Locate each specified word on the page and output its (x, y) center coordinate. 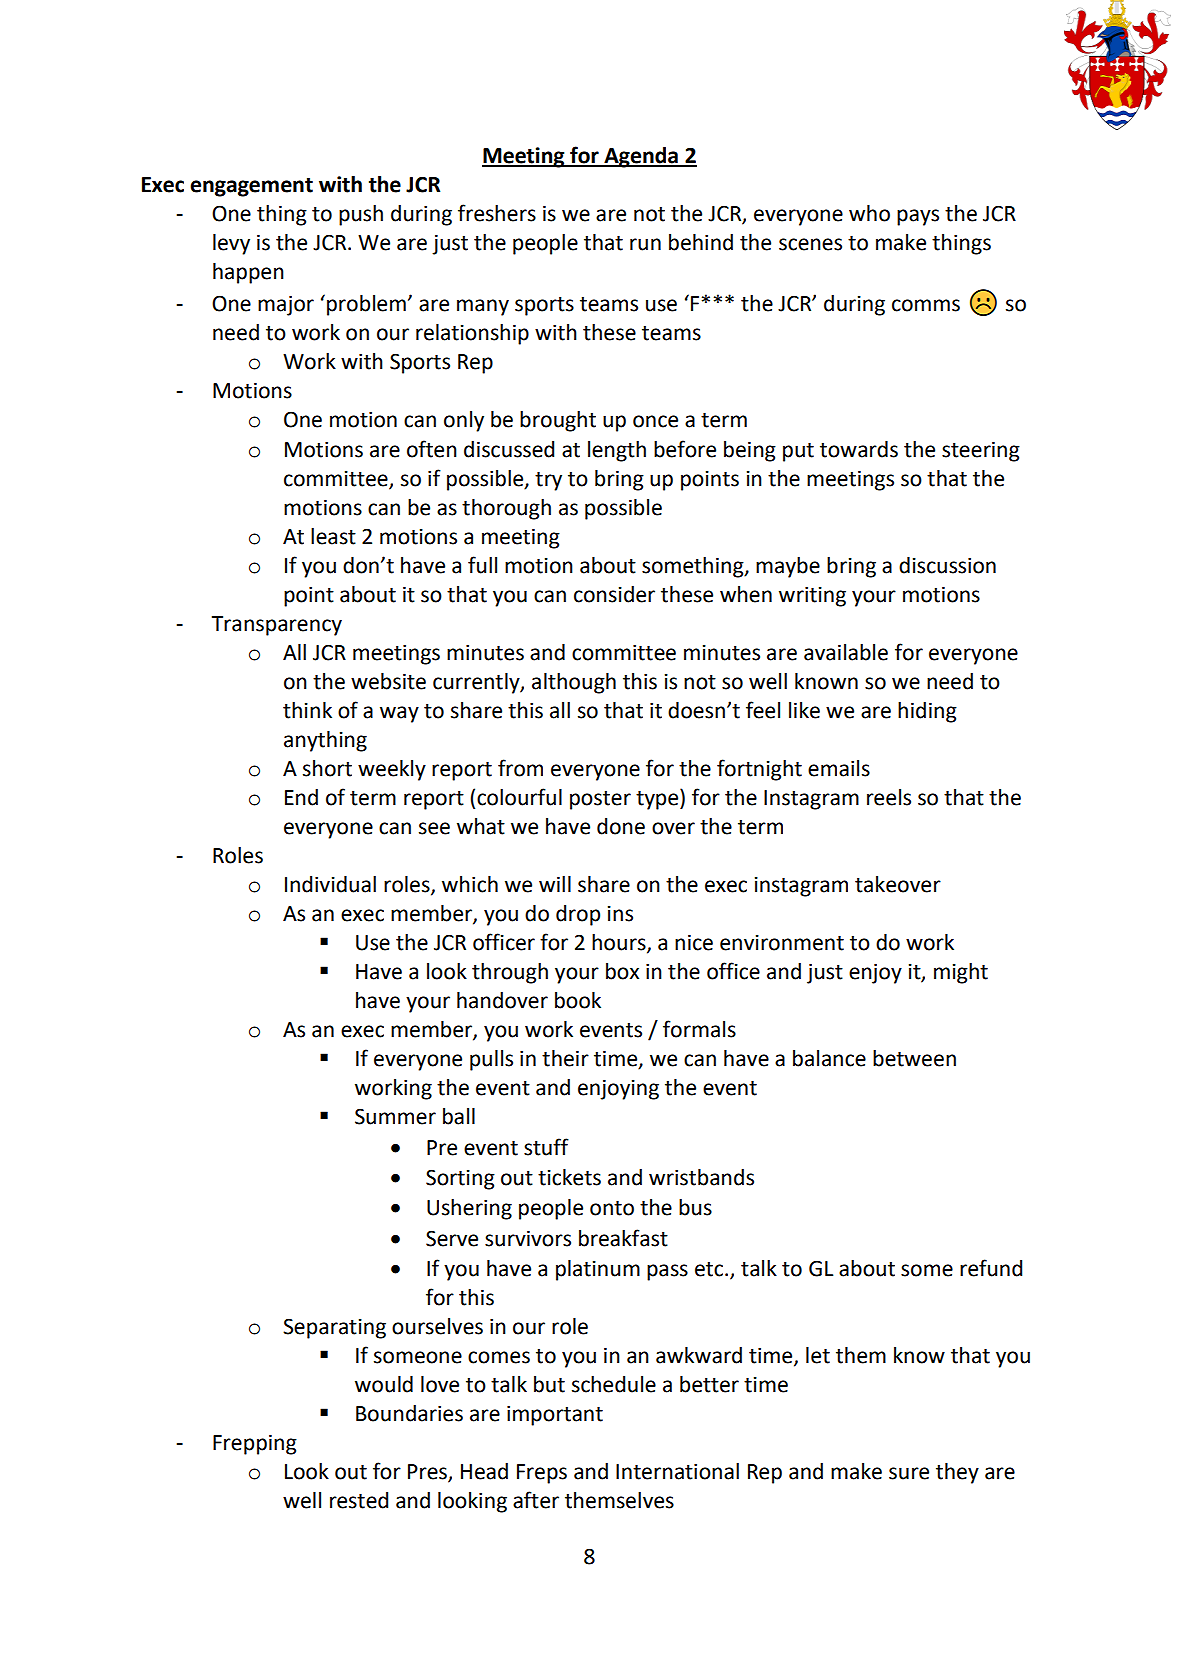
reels (889, 797)
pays (918, 217)
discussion (947, 565)
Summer (395, 1116)
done (621, 826)
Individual (330, 884)
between (914, 1058)
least (333, 536)
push (361, 215)
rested (359, 1500)
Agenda (641, 157)
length (617, 451)
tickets (569, 1177)
